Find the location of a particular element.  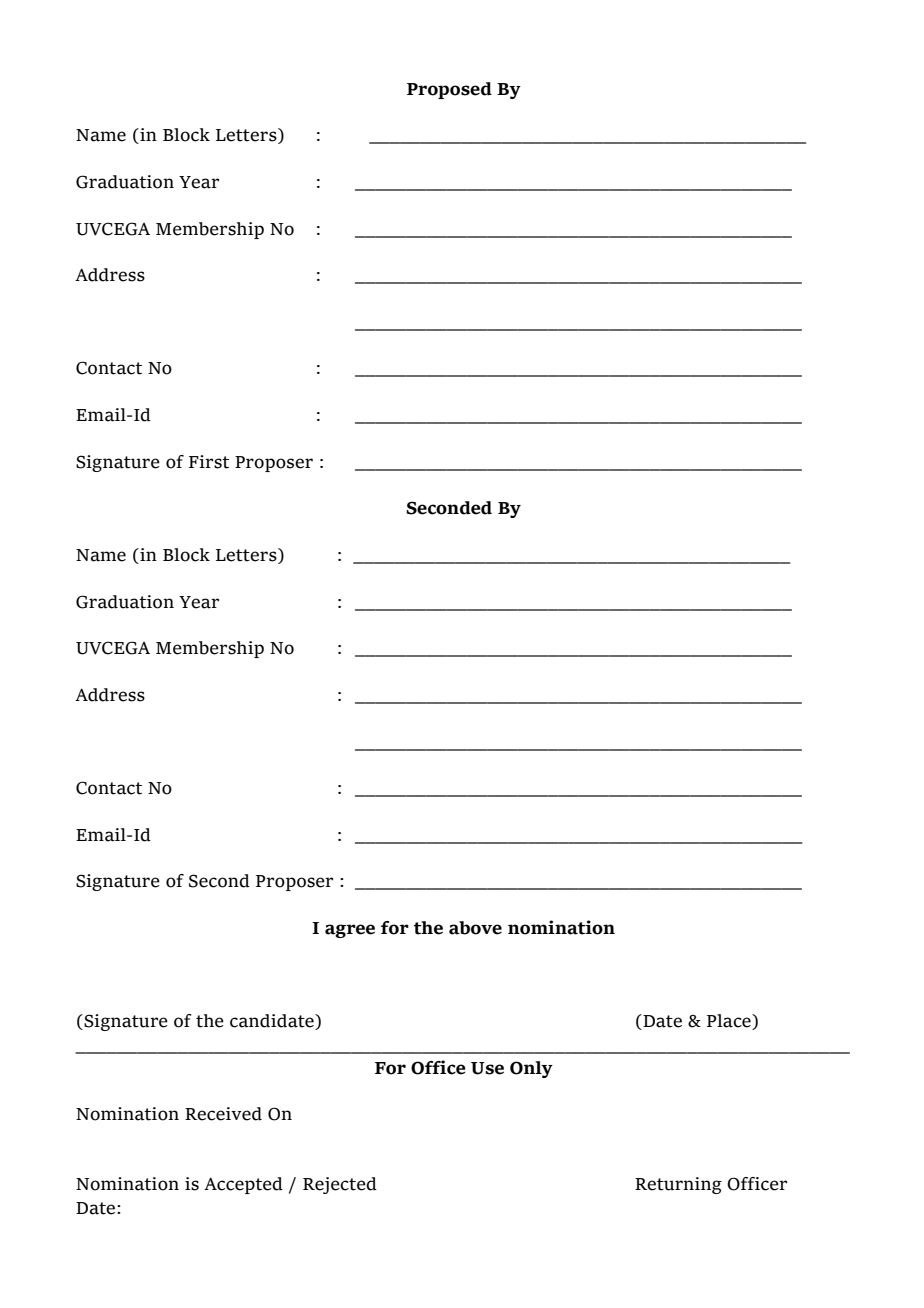

First is located at coordinates (209, 462).
